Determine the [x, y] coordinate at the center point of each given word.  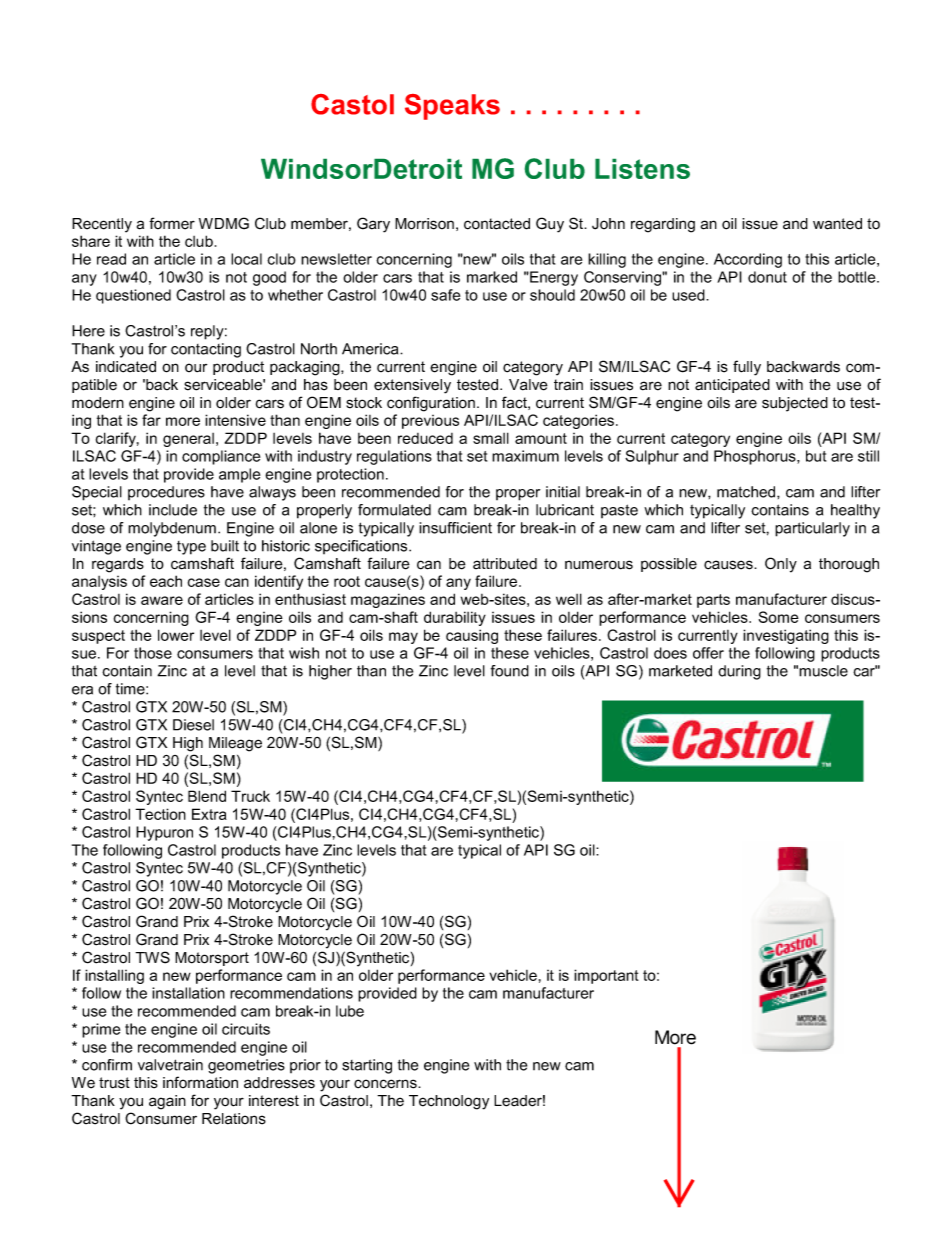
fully [747, 368]
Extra [209, 814]
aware [162, 600]
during [739, 672]
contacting [206, 350]
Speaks [452, 107]
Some [779, 617]
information [200, 1082]
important [606, 976]
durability [455, 618]
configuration [431, 404]
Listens [642, 169]
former [172, 223]
